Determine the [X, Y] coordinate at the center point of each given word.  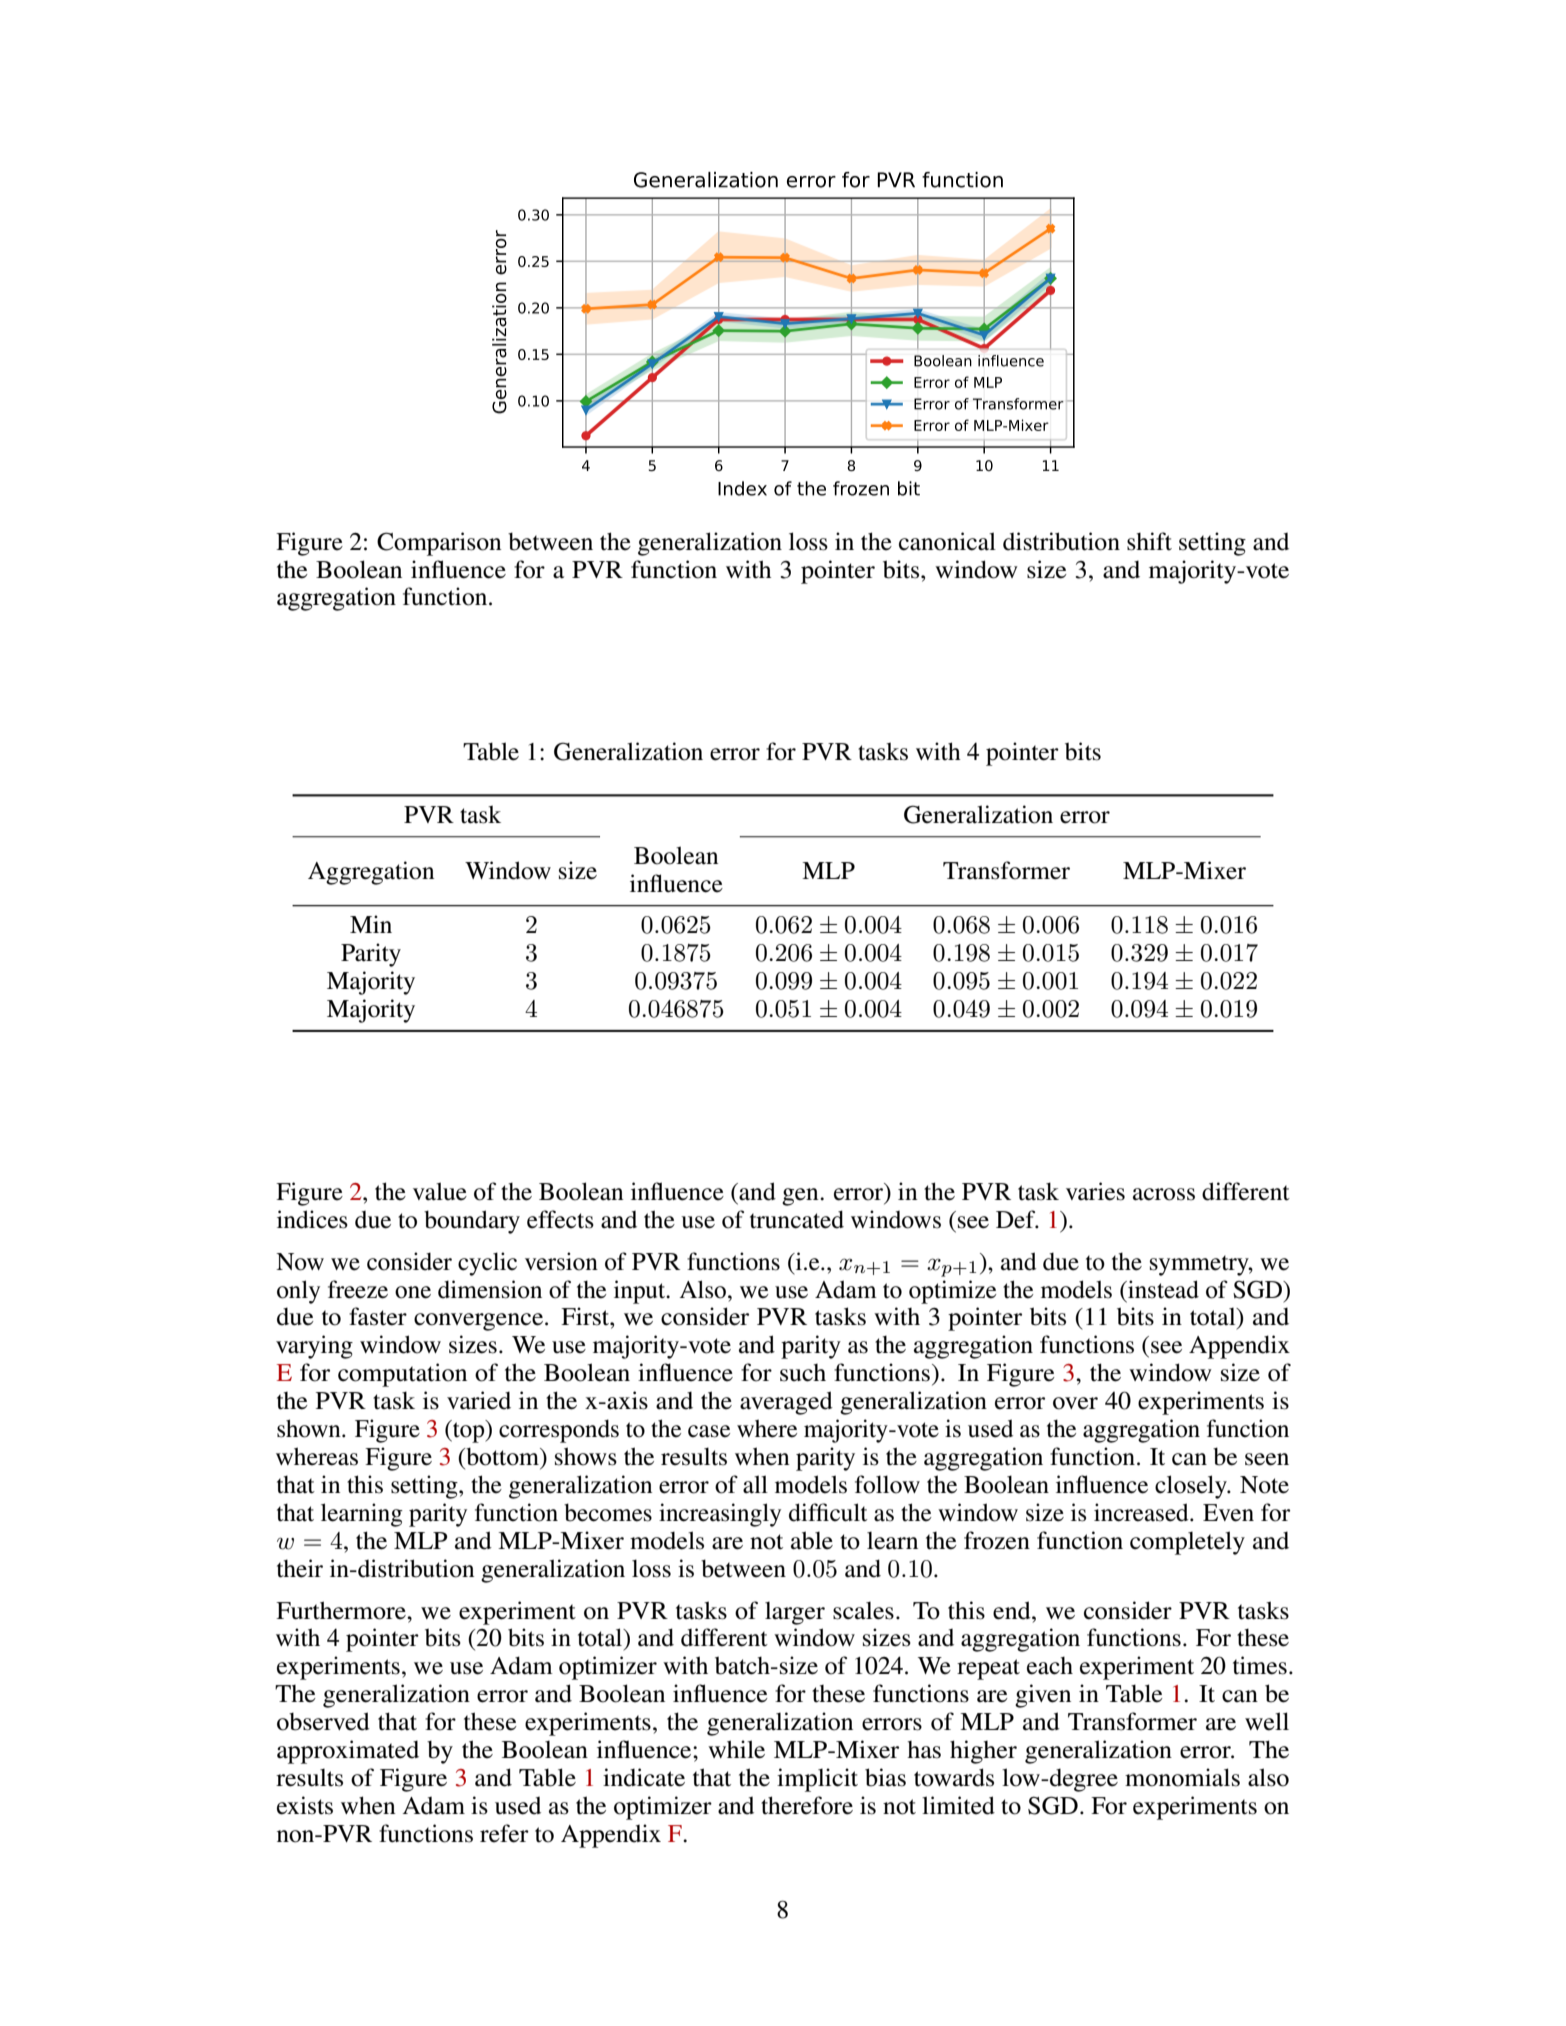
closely [1192, 1487]
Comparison [439, 544]
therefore [807, 1805]
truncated [797, 1219]
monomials [1182, 1777]
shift [1149, 541]
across [1164, 1194]
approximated [348, 1752]
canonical [947, 541]
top [469, 1431]
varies [1095, 1191]
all [755, 1484]
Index [742, 488]
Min [371, 924]
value [440, 1191]
